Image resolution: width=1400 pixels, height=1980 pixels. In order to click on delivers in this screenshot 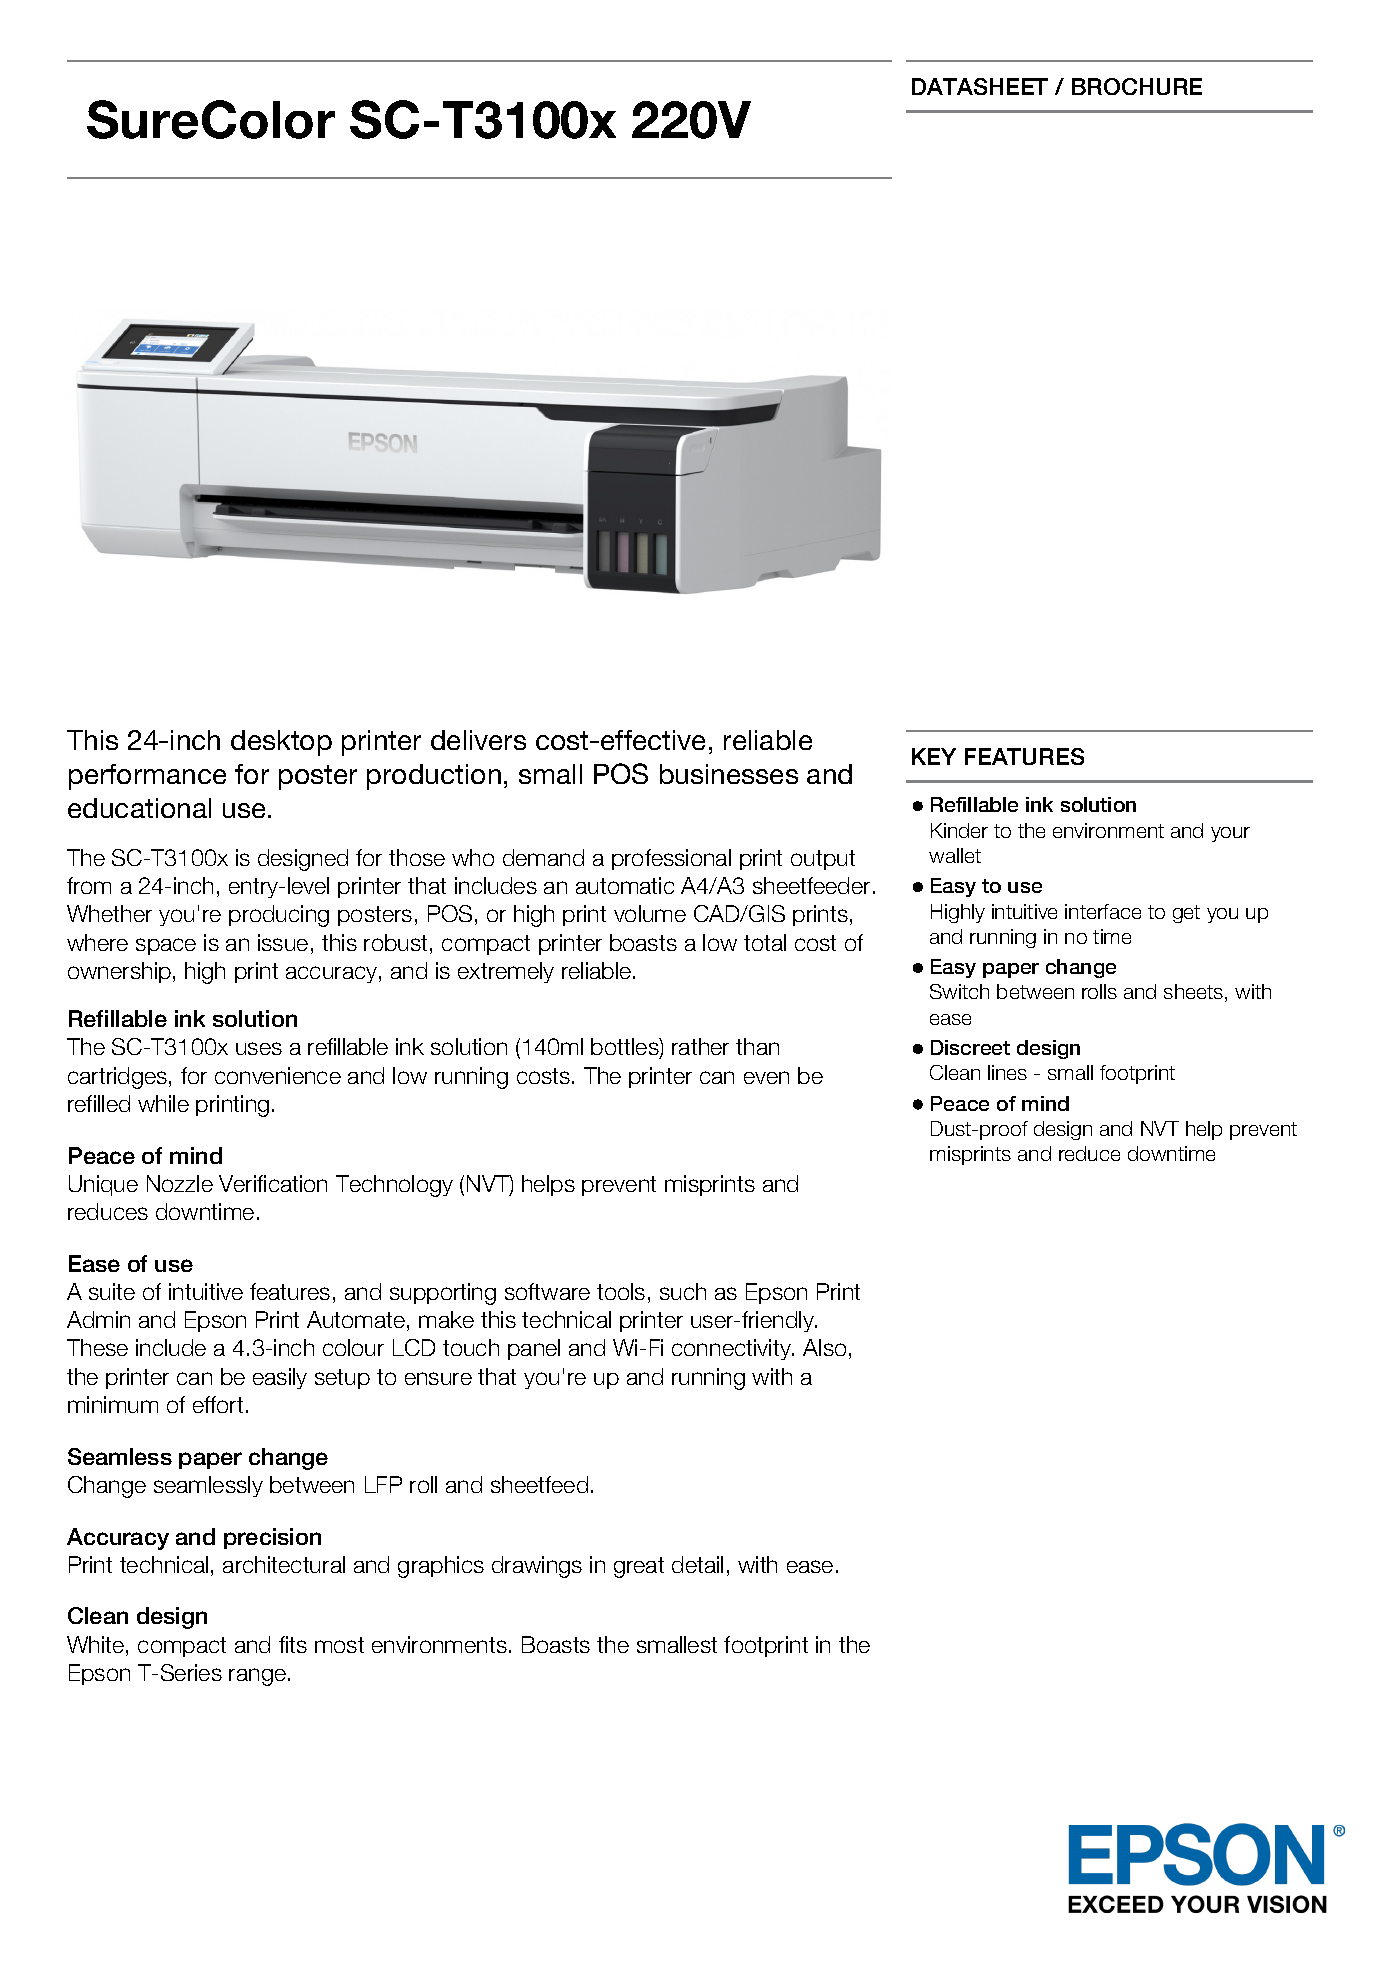, I will do `click(478, 740)`.
